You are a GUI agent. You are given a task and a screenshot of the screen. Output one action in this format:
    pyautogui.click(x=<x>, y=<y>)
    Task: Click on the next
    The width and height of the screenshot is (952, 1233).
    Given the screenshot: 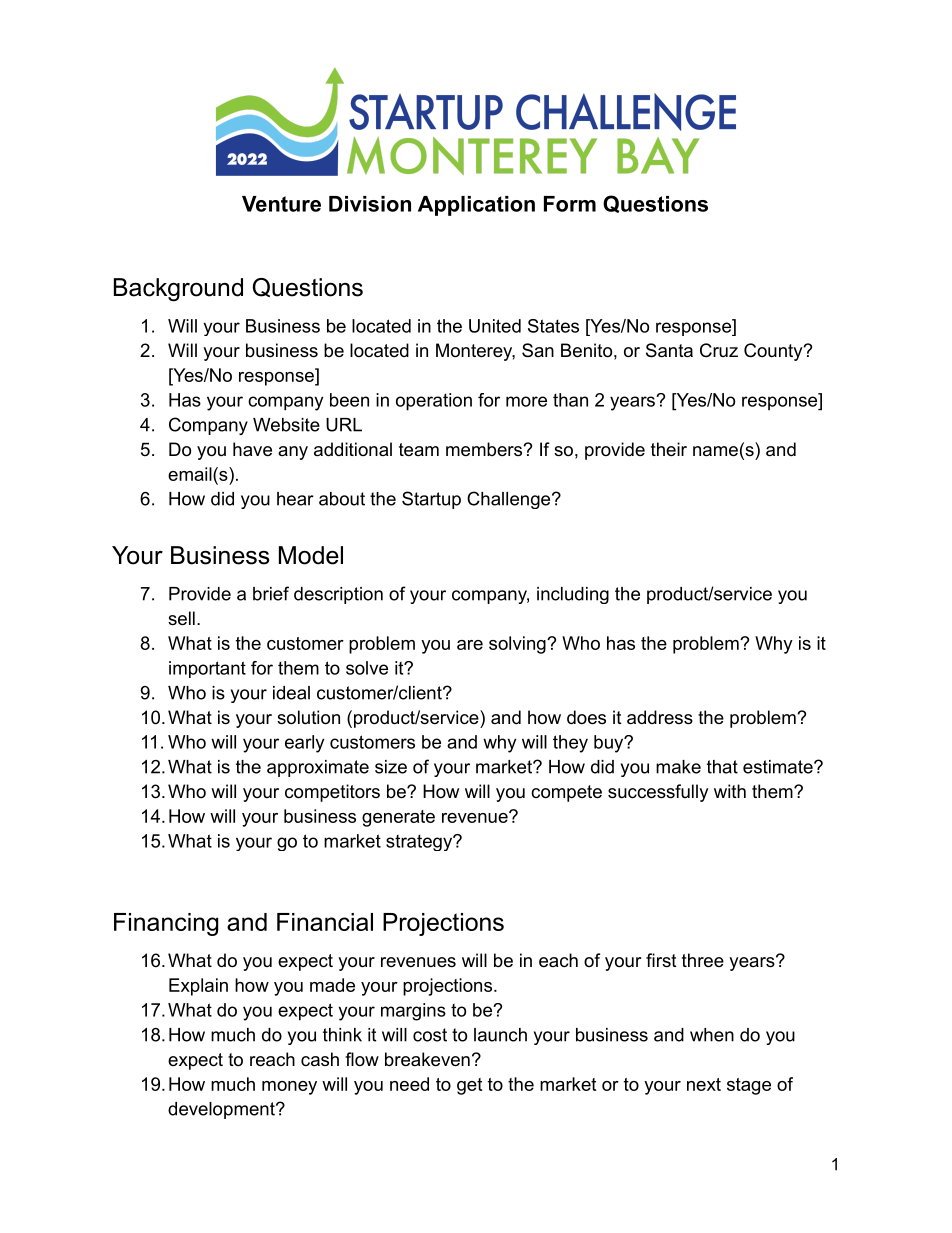 What is the action you would take?
    pyautogui.click(x=704, y=1084)
